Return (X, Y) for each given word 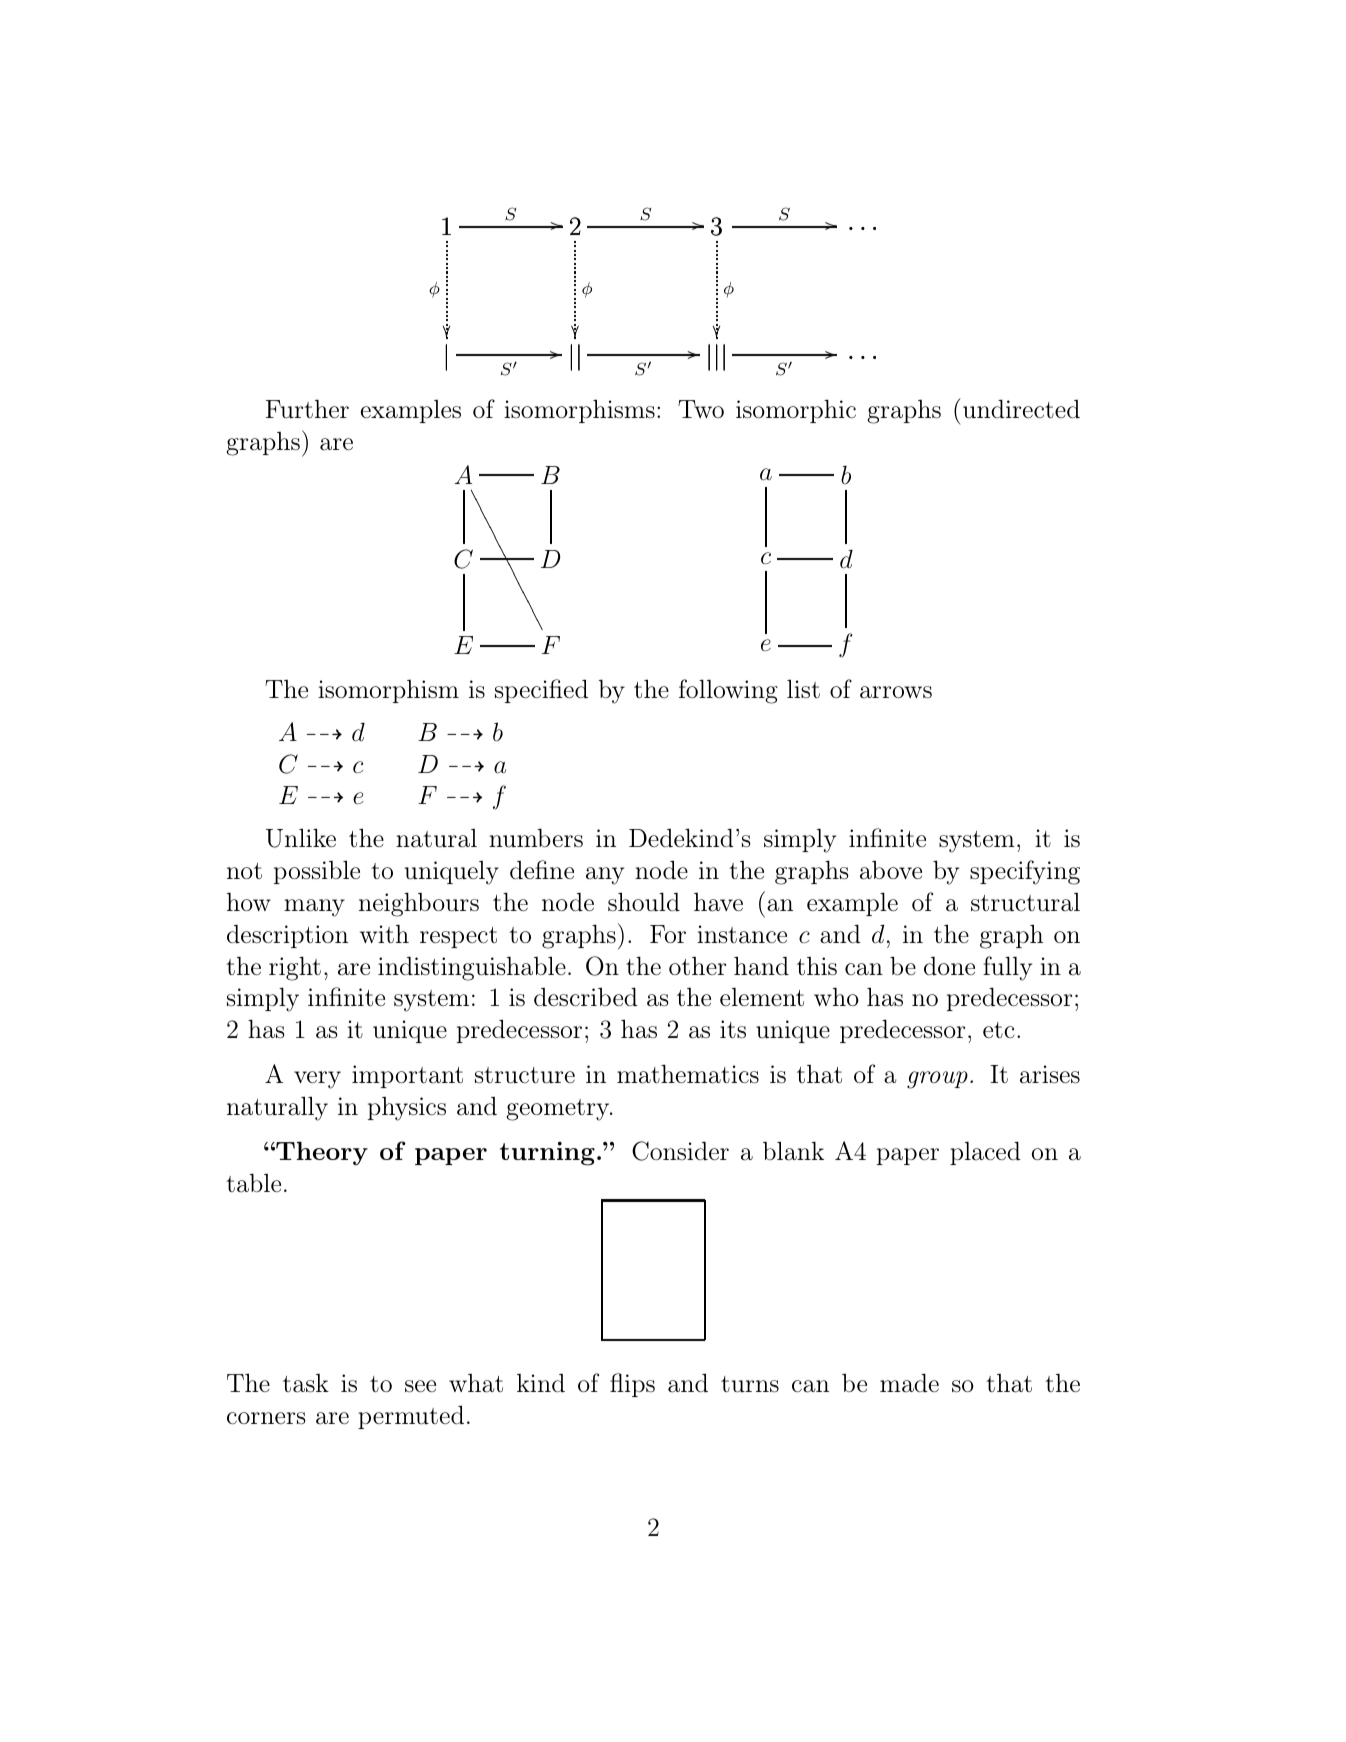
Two (701, 409)
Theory (321, 1153)
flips (632, 1385)
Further (307, 409)
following (728, 691)
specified (541, 691)
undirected (1021, 409)
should (644, 902)
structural (1025, 902)
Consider (680, 1151)
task (306, 1383)
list (803, 688)
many (314, 908)
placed (985, 1153)
